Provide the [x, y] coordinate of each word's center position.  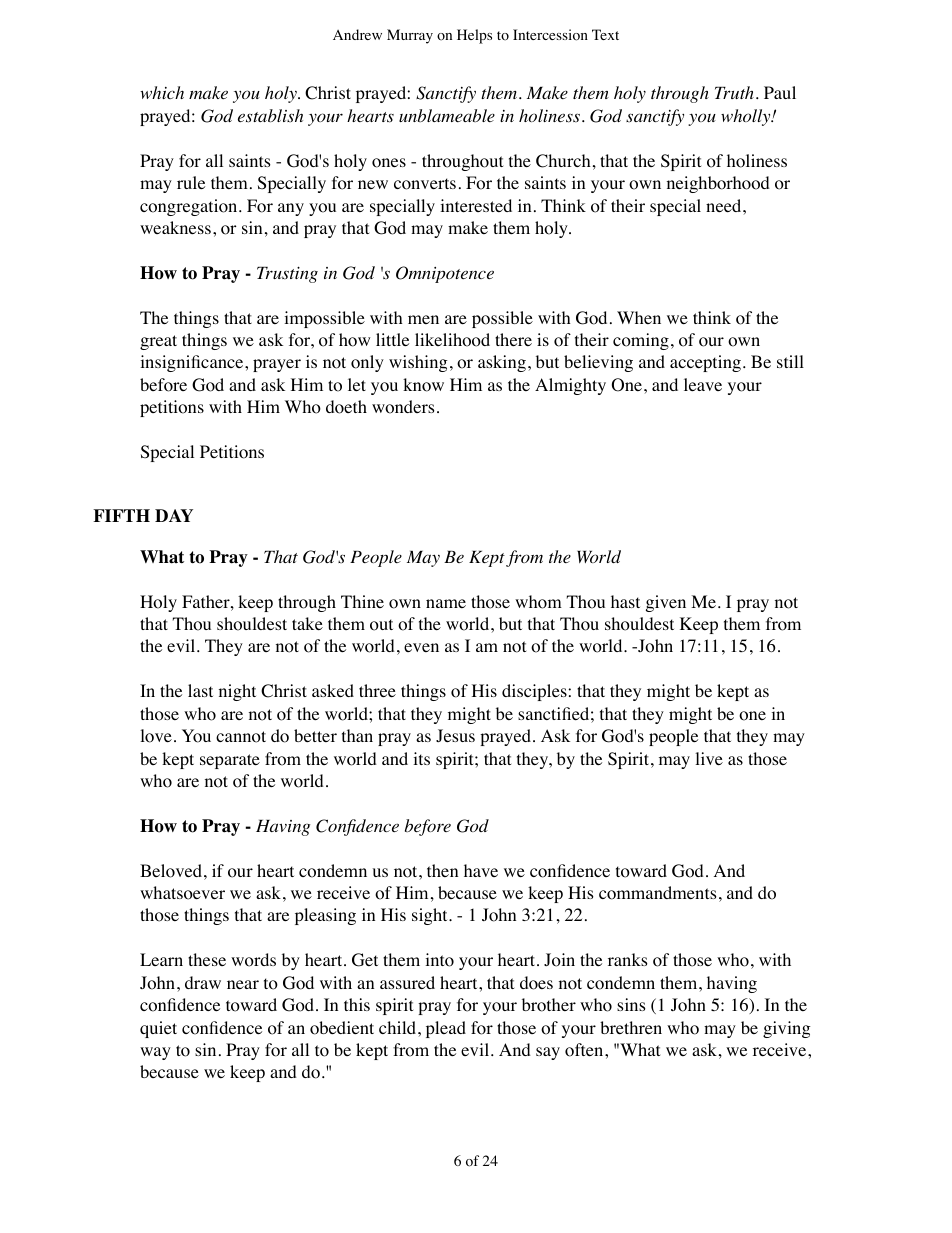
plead [446, 1029]
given [666, 603]
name [446, 603]
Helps [474, 36]
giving [787, 1029]
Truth [734, 92]
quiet [158, 1029]
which [162, 92]
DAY [174, 515]
